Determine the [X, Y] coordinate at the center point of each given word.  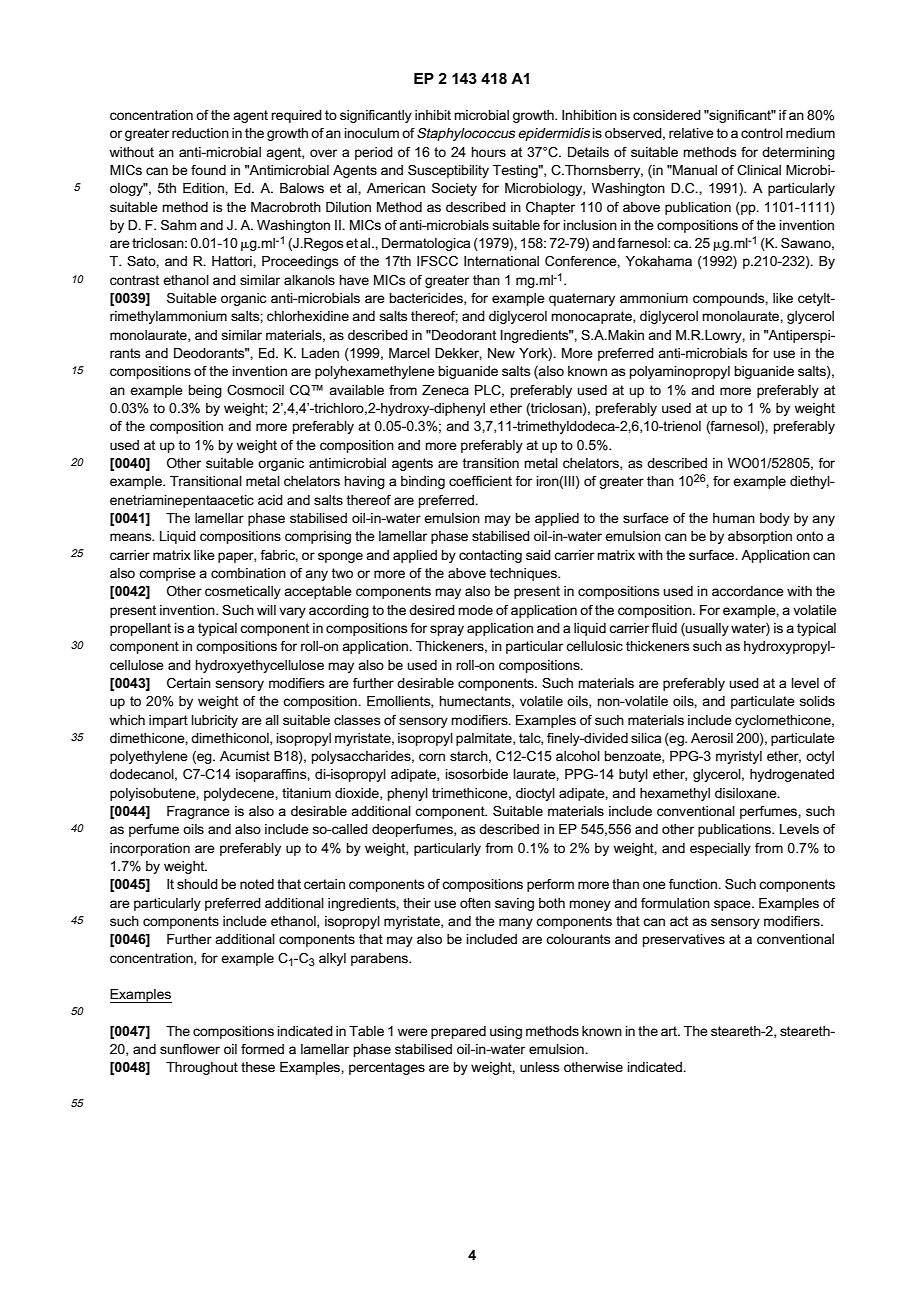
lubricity [215, 721]
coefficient [480, 481]
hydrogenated [792, 775]
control [762, 133]
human [734, 518]
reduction [200, 133]
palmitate [485, 739]
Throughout [202, 1068]
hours [489, 152]
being [205, 391]
